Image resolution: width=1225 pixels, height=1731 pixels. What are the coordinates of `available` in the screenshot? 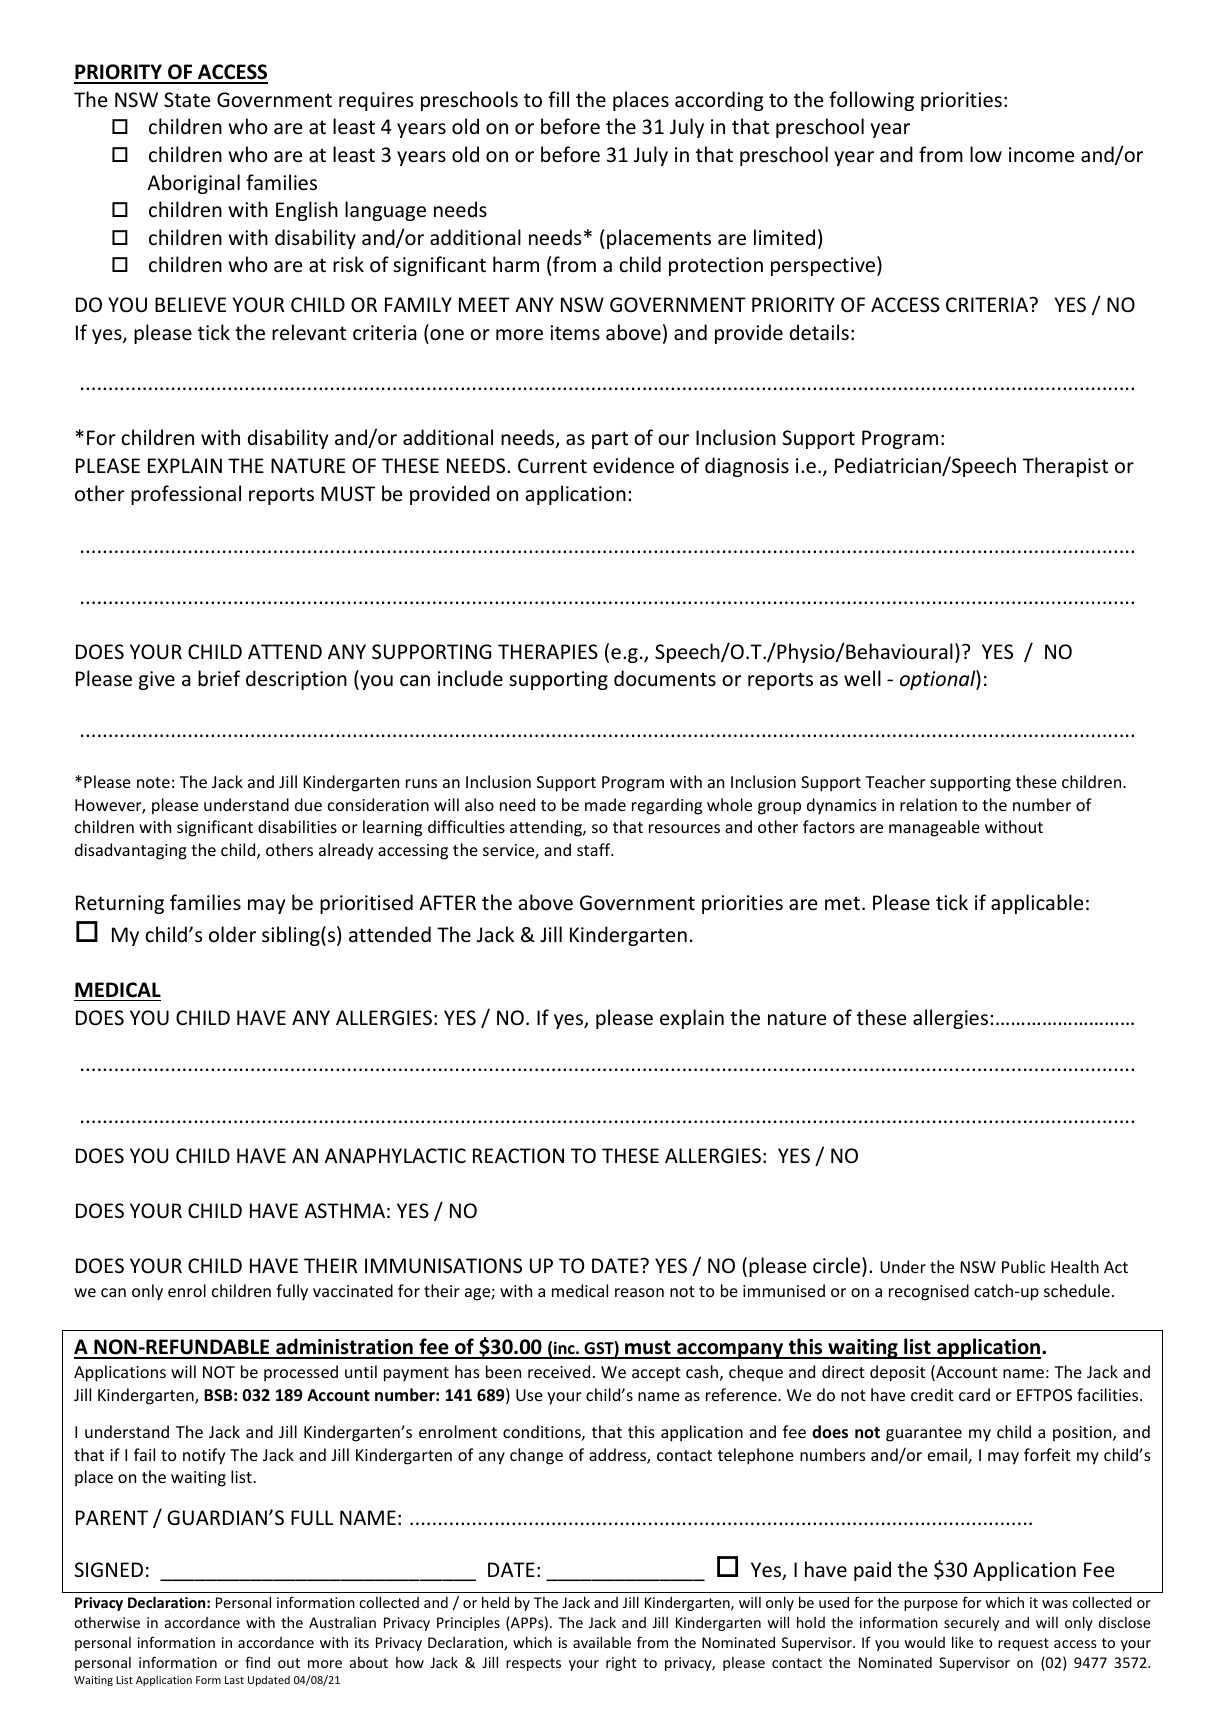 It's located at (602, 1642).
